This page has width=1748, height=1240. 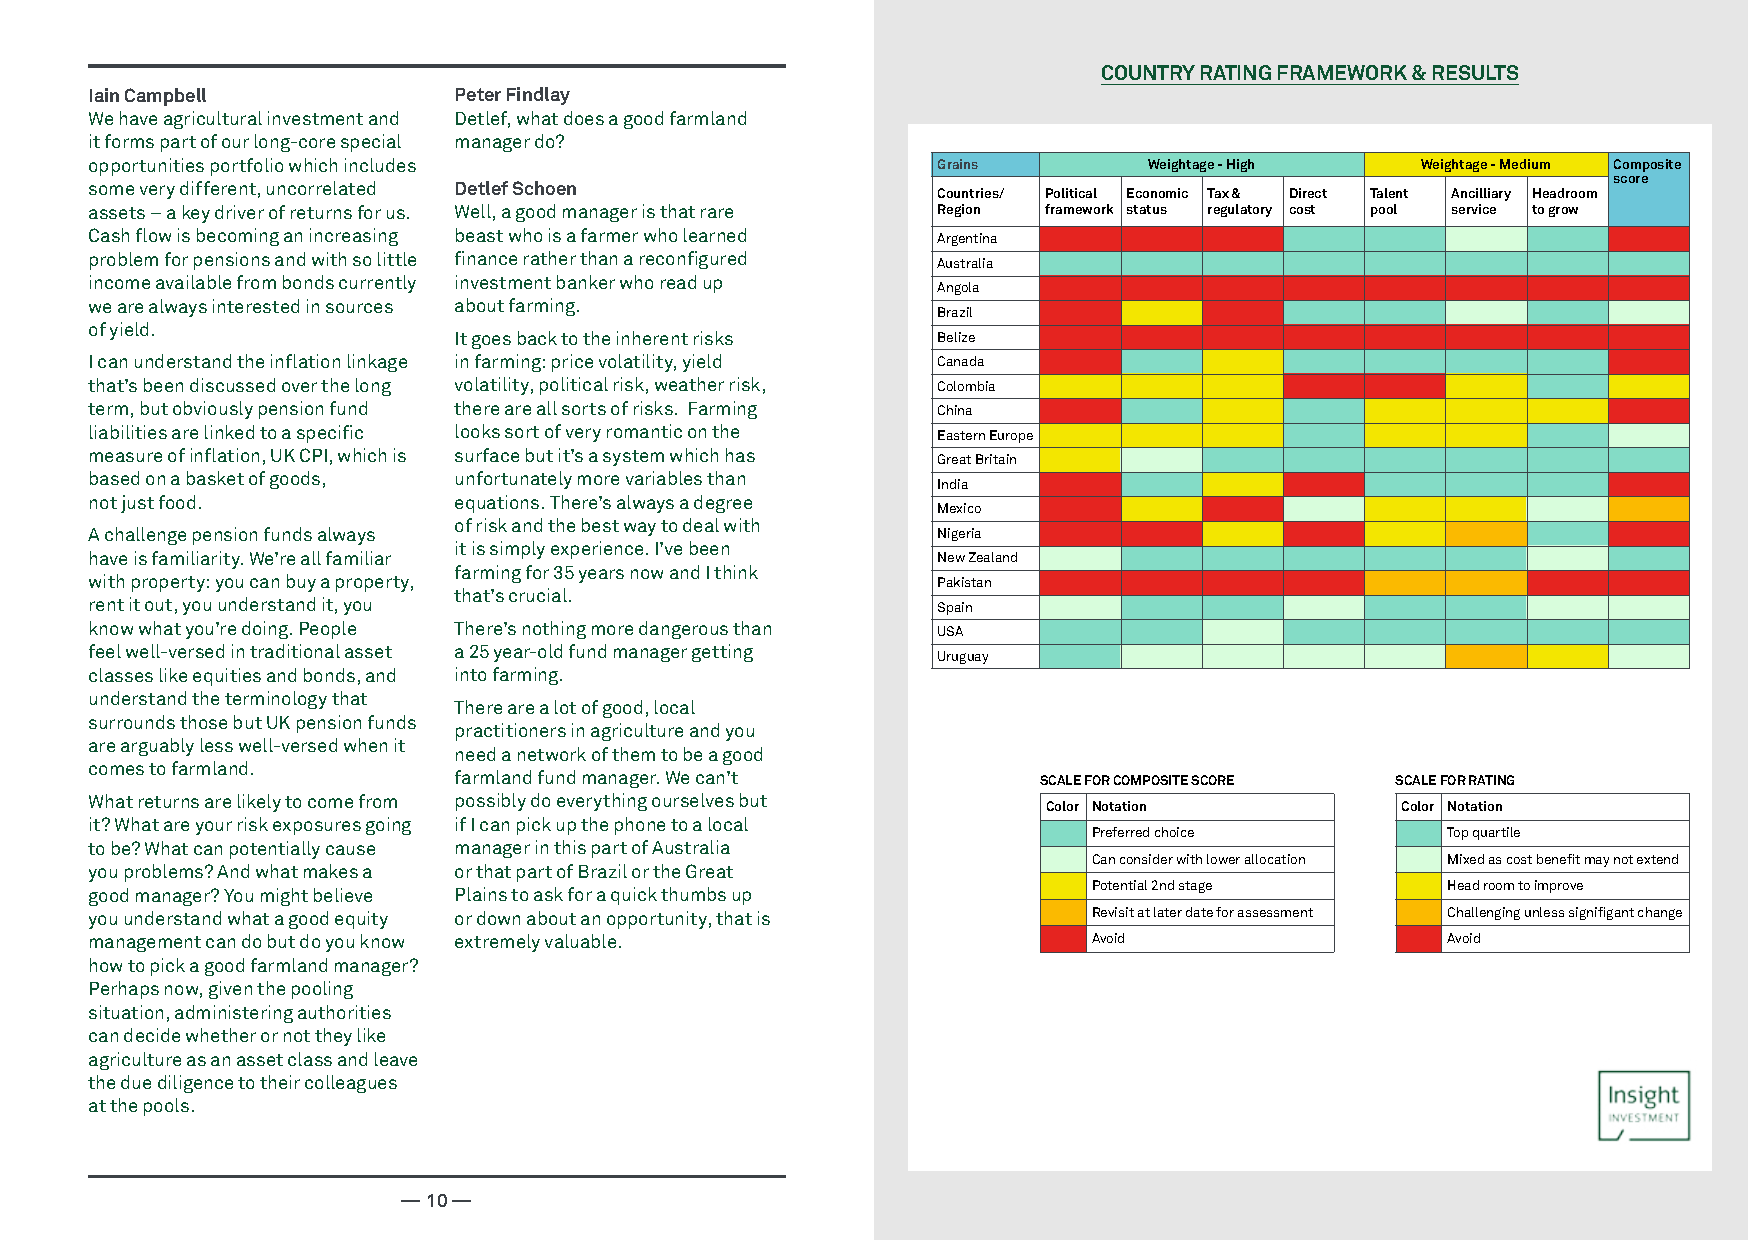 I want to click on valuable, so click(x=580, y=941).
